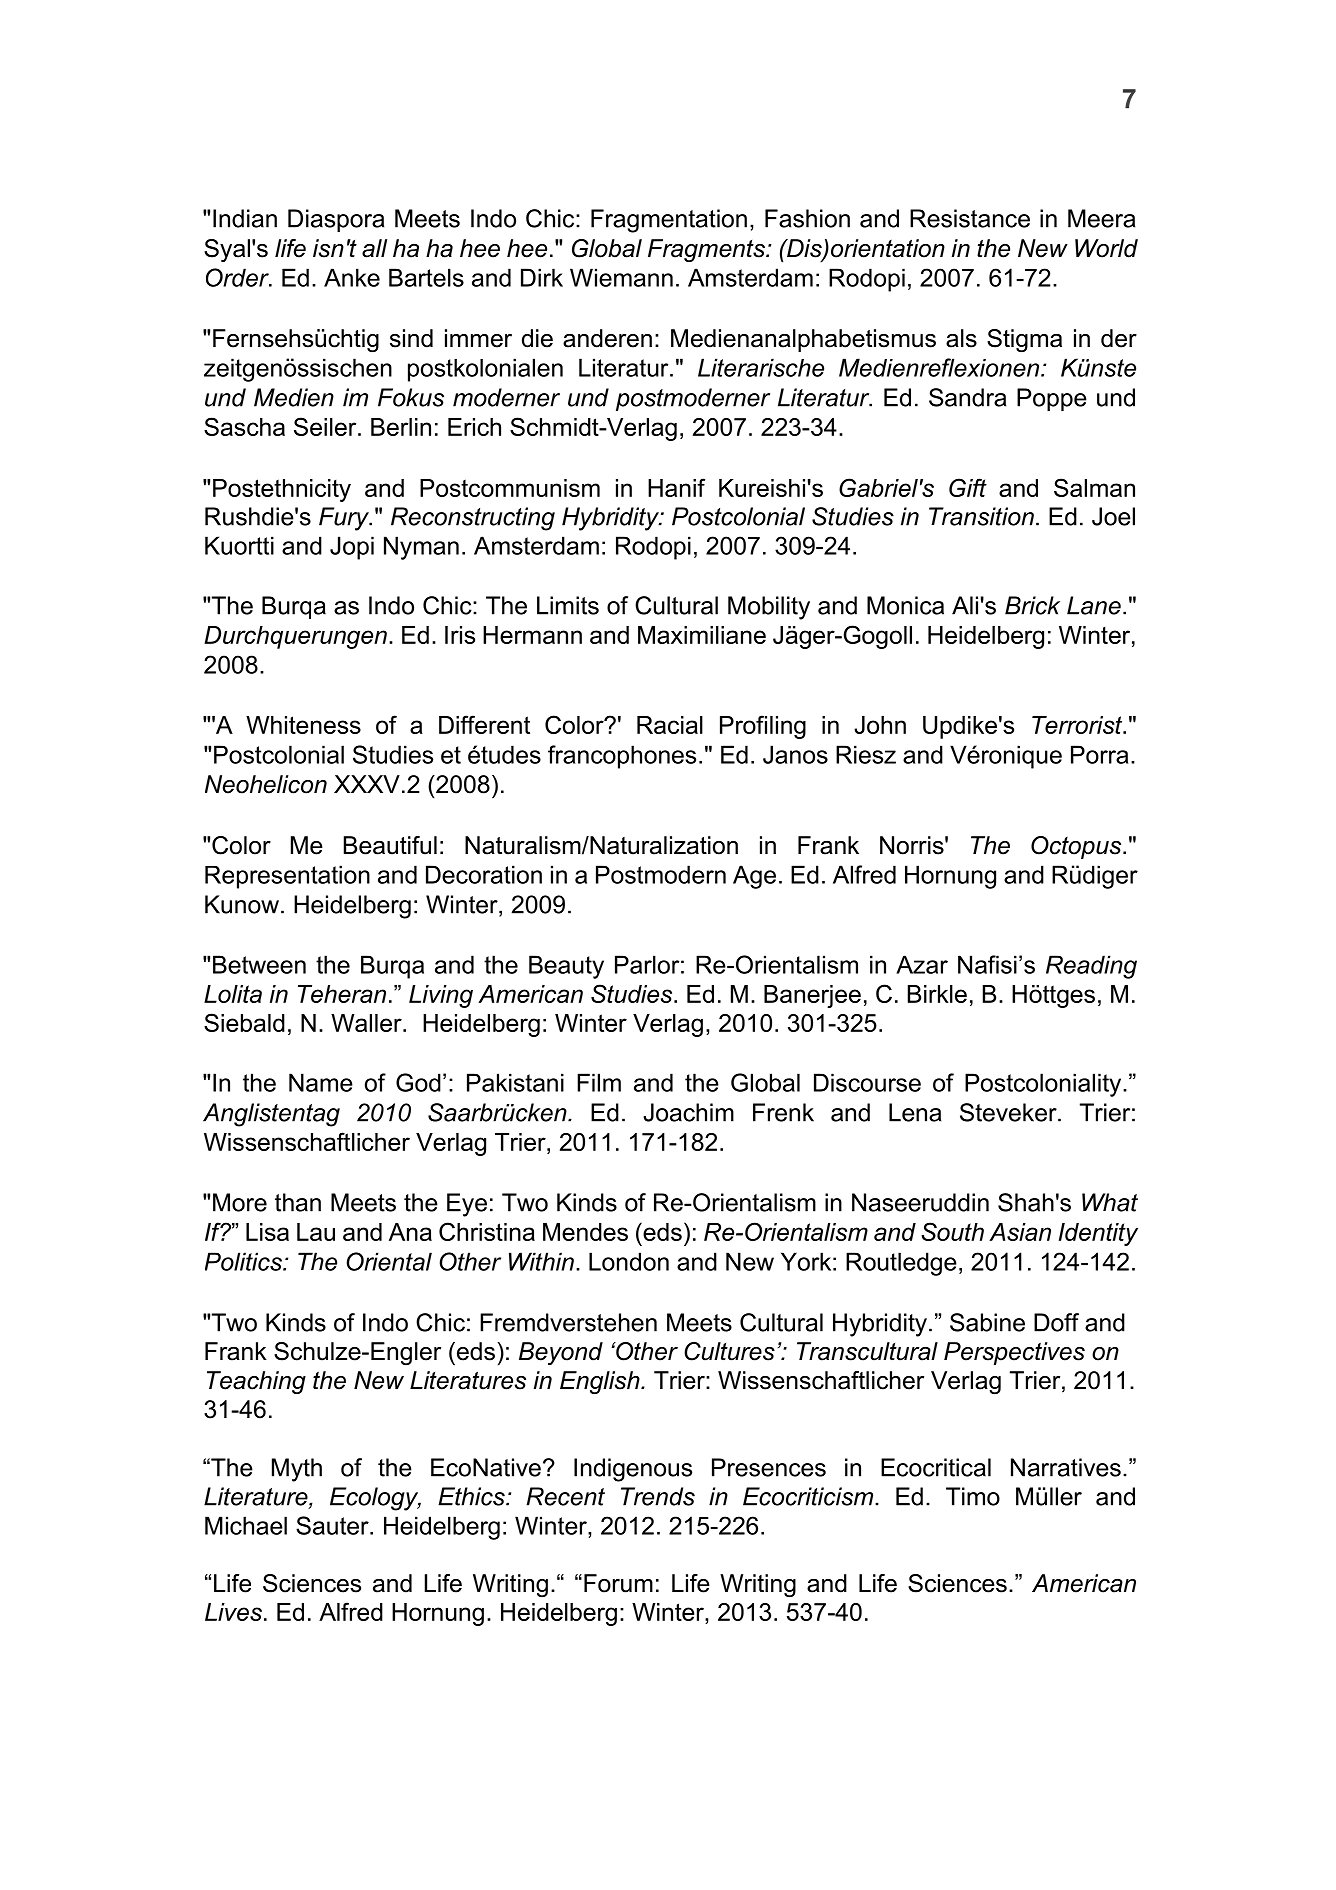  I want to click on Name, so click(321, 1082).
